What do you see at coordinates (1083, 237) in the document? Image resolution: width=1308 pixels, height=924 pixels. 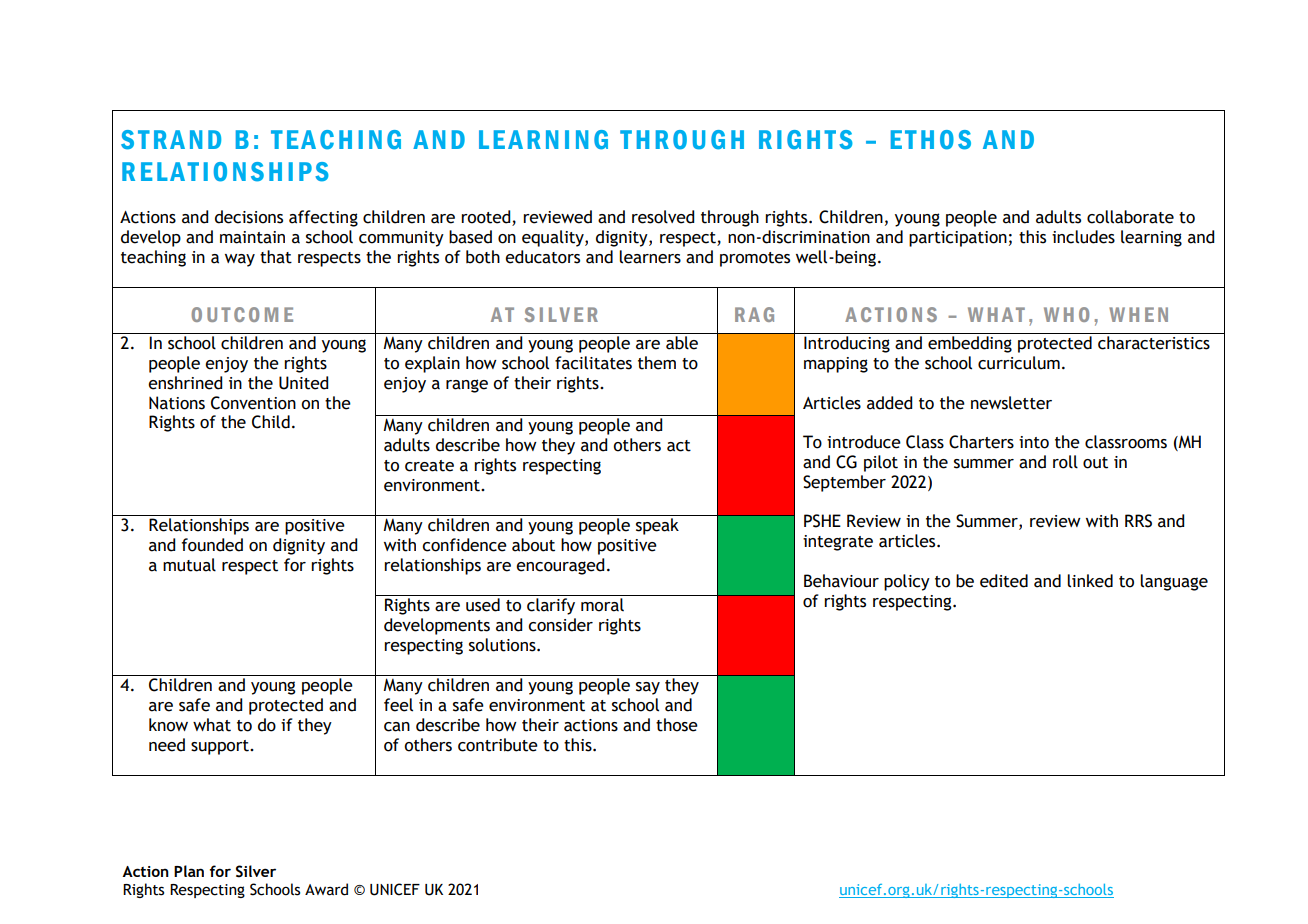 I see `includes` at bounding box center [1083, 237].
